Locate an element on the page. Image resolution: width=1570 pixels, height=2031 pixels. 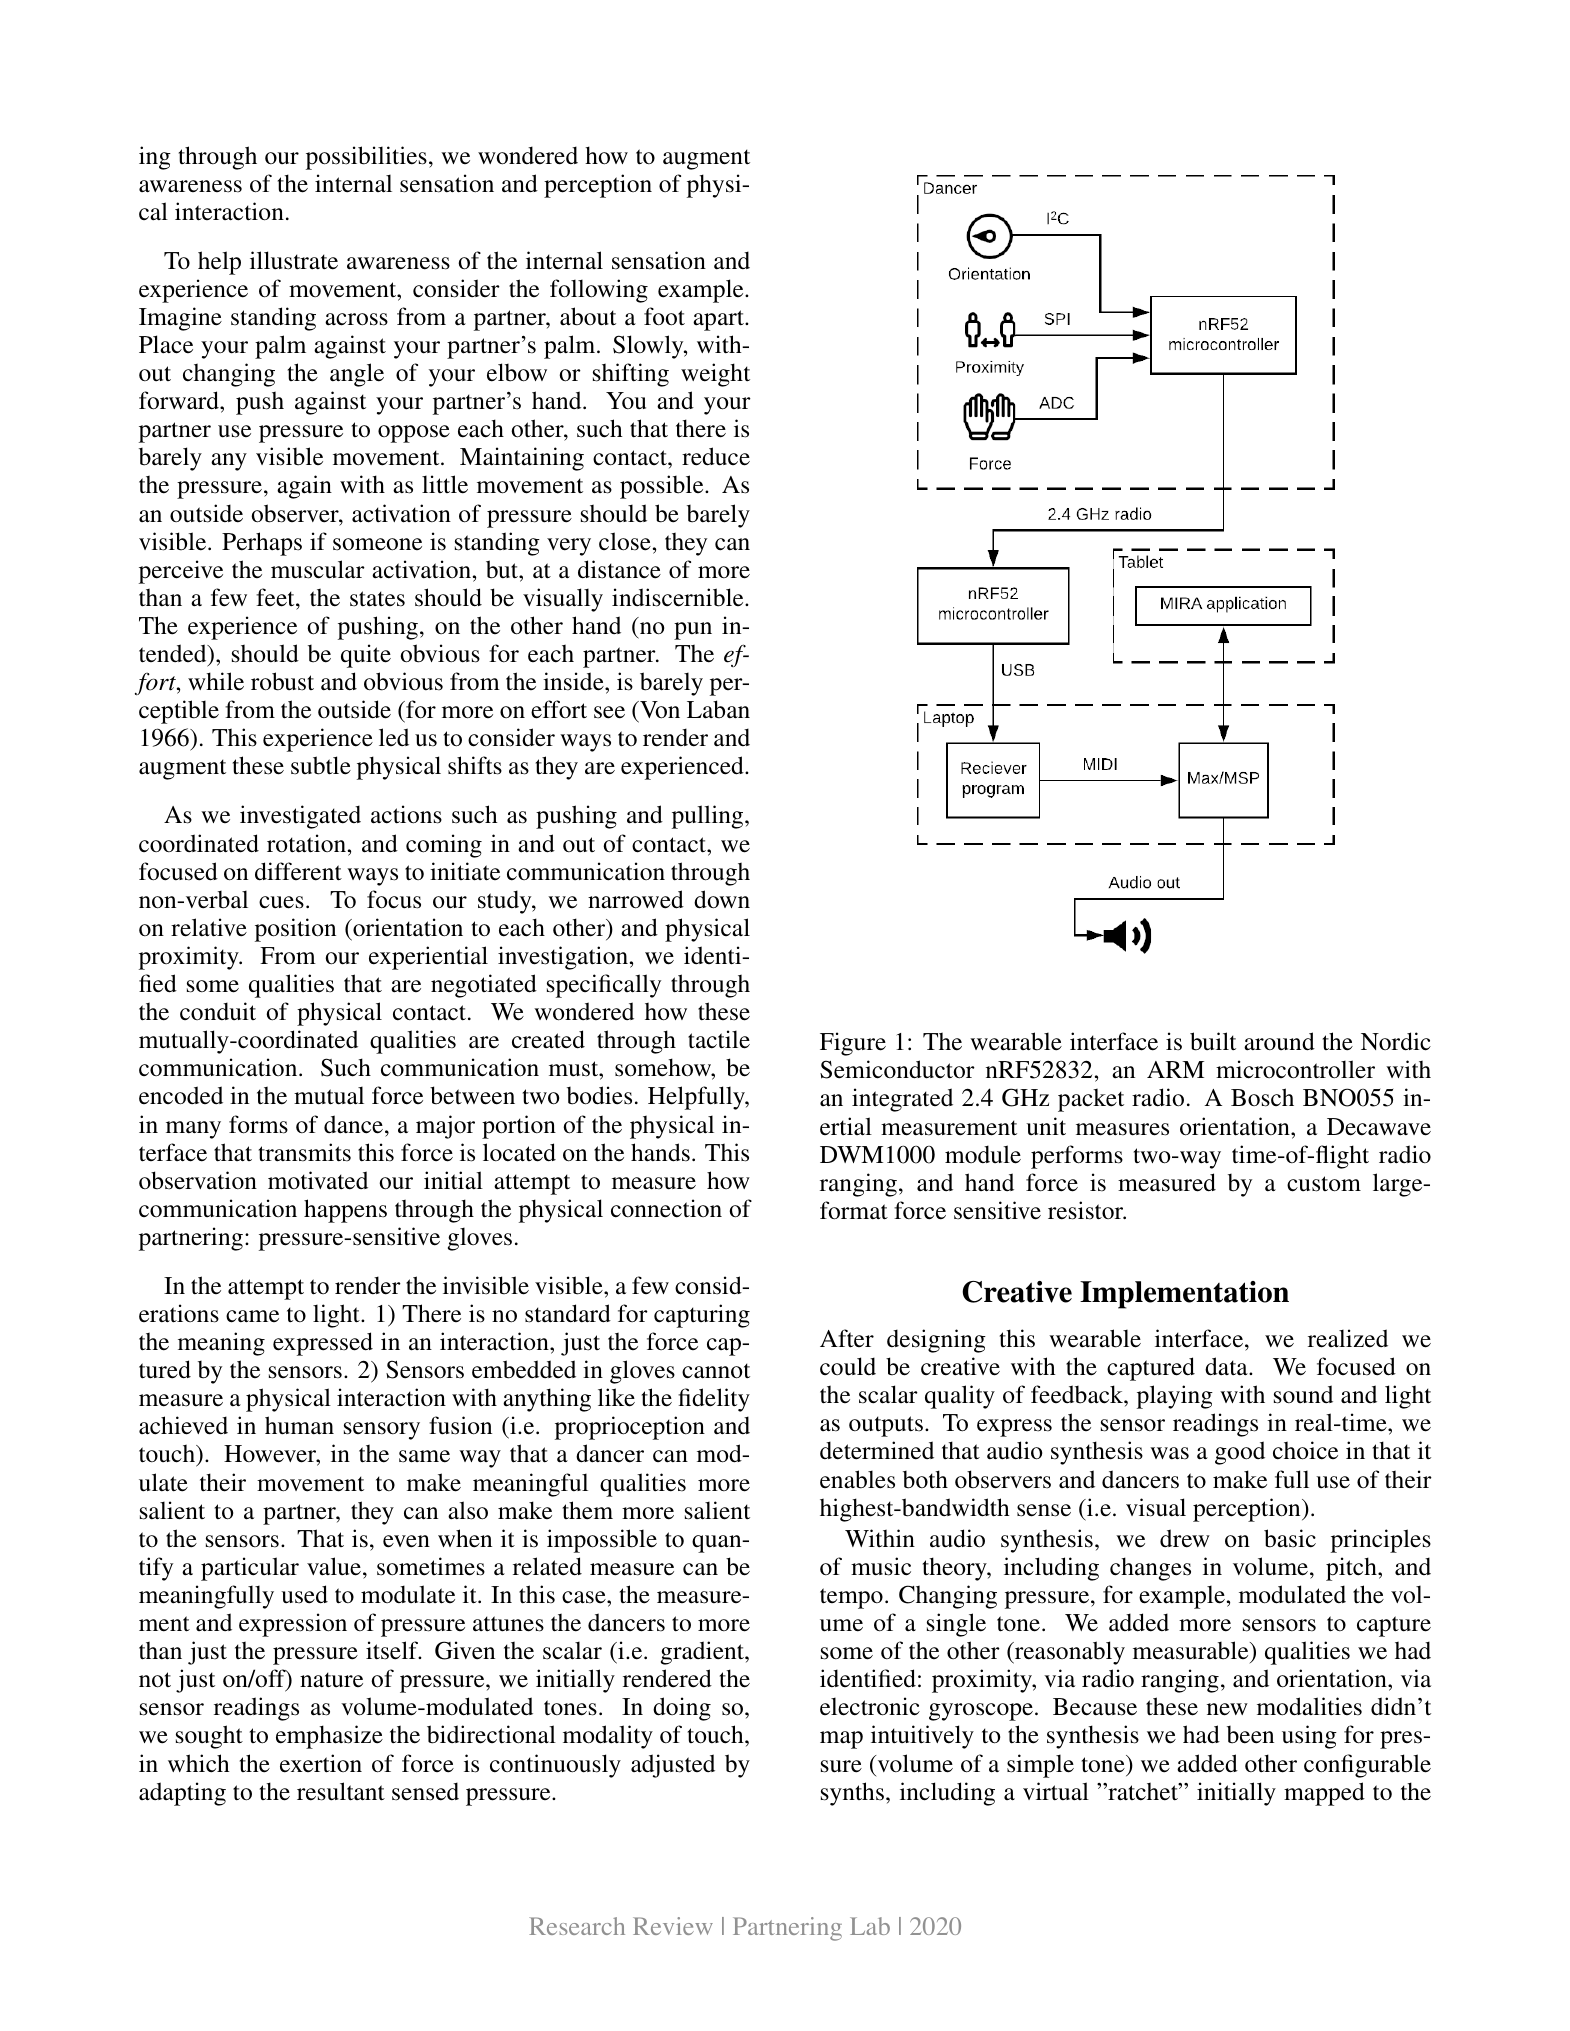
around is located at coordinates (1279, 1041).
